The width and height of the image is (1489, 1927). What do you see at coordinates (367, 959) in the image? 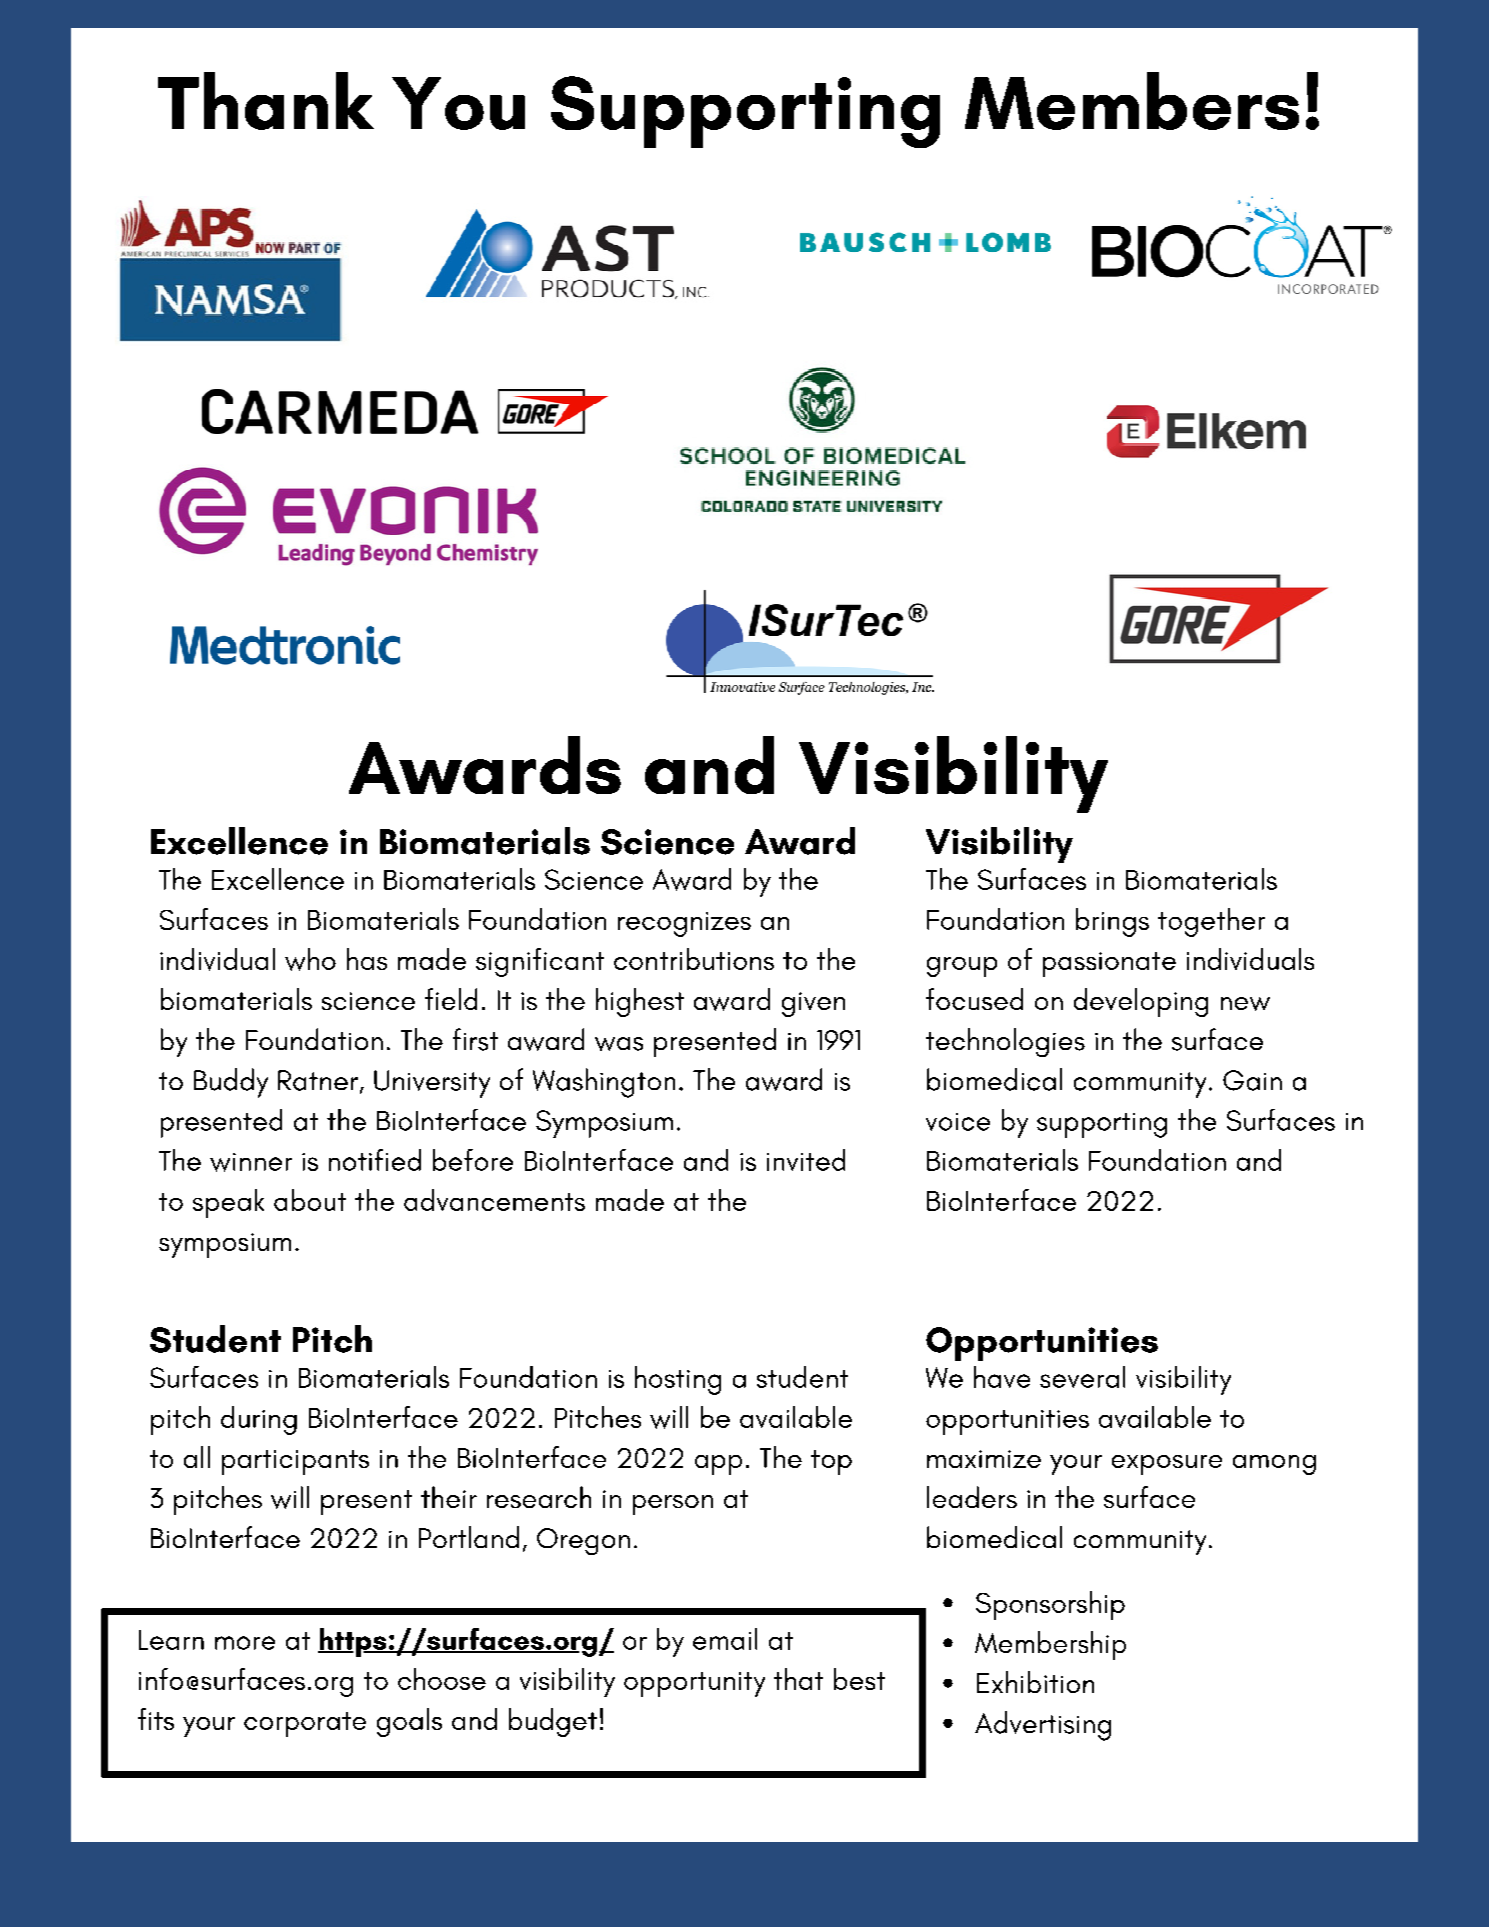
I see `has` at bounding box center [367, 959].
